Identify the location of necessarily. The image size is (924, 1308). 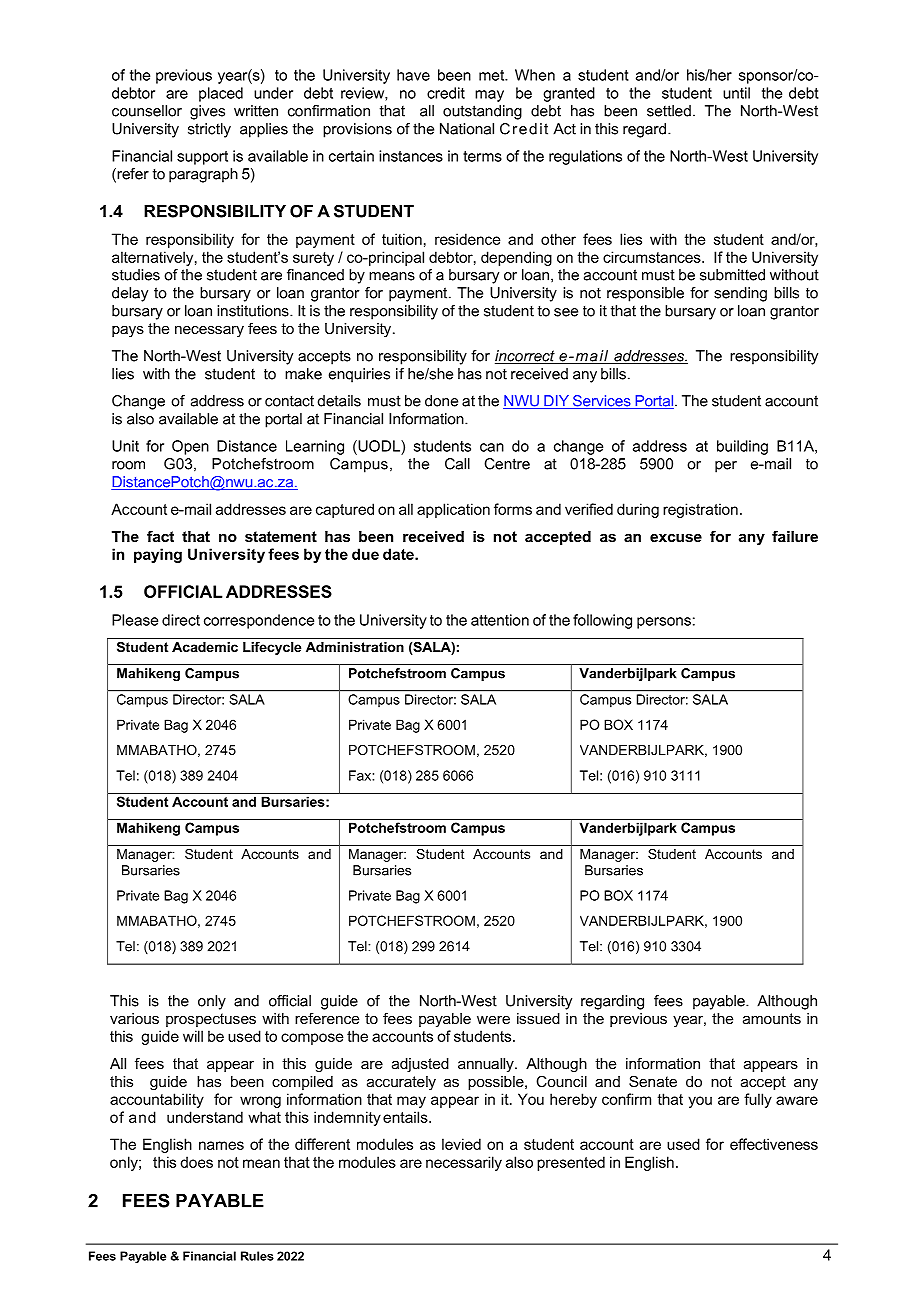
(464, 1163).
